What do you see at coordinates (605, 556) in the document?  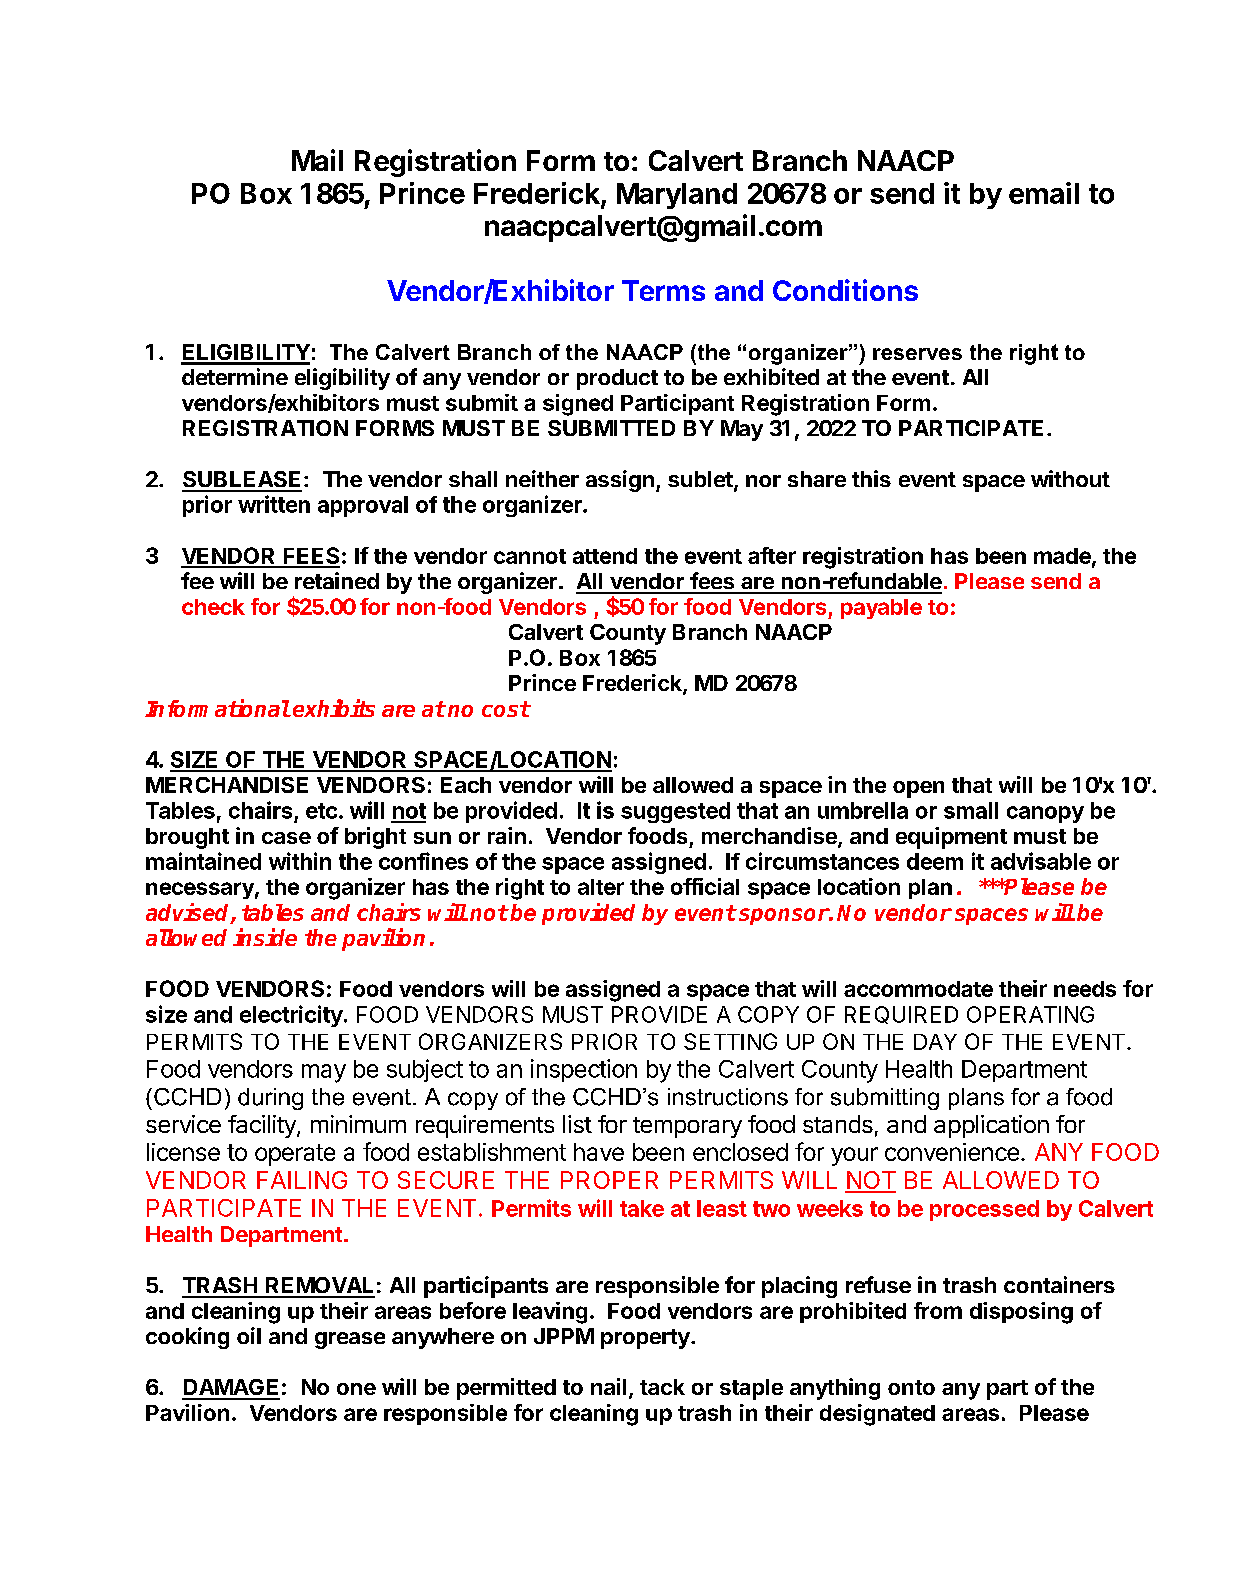 I see `attend` at bounding box center [605, 556].
